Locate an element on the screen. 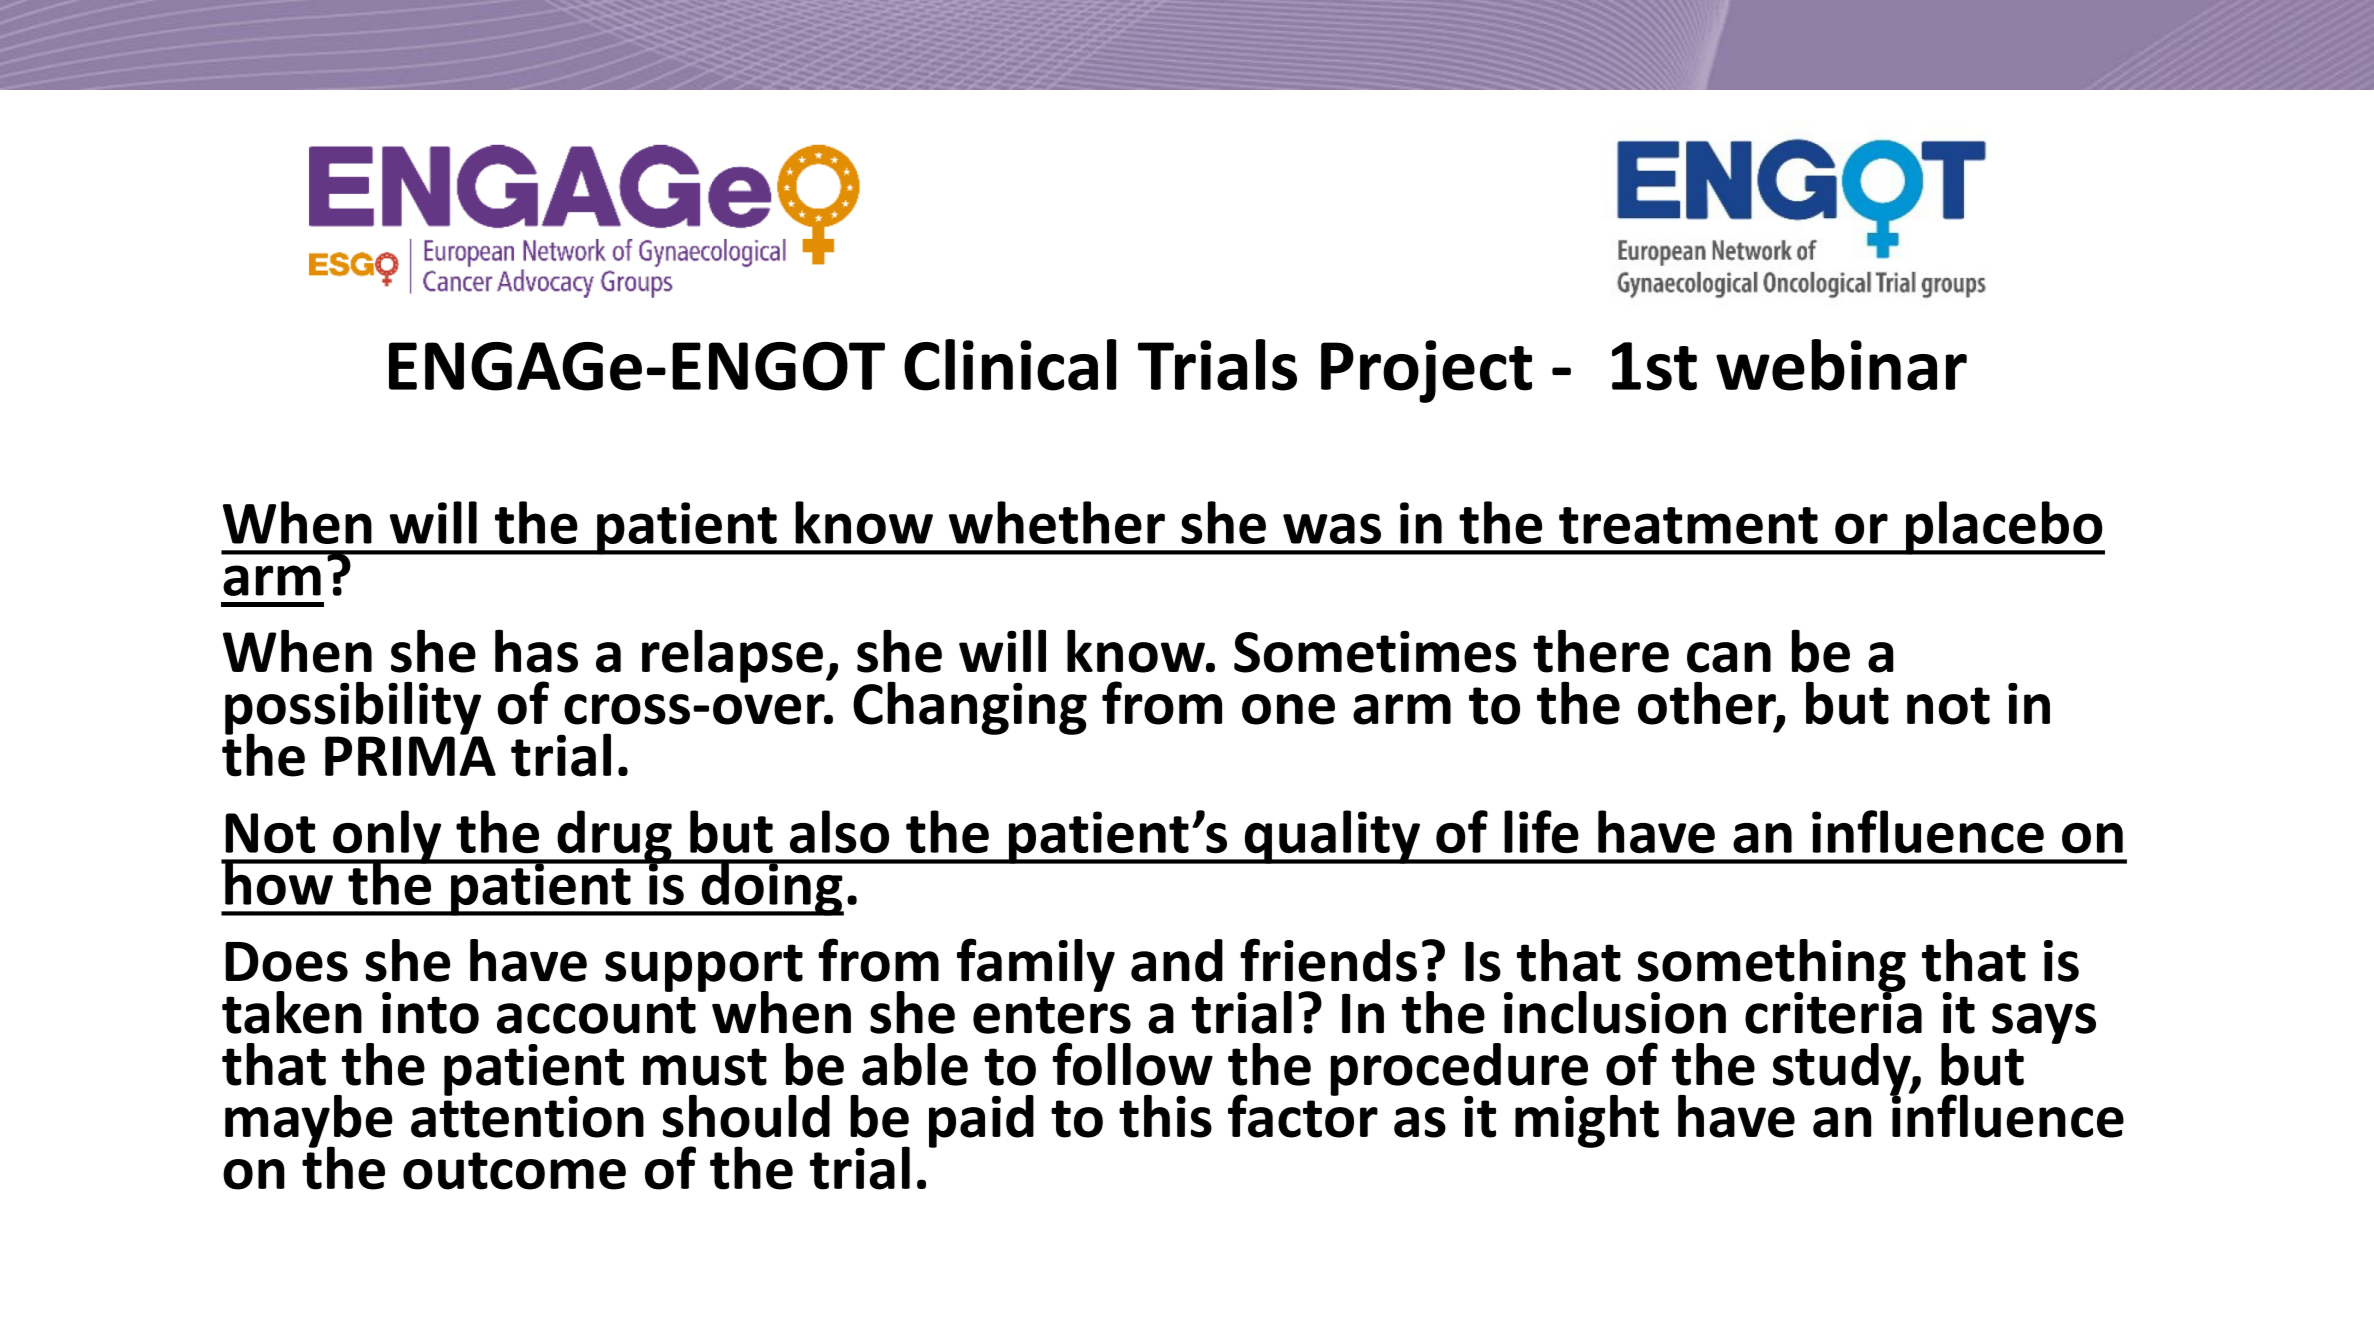 The height and width of the screenshot is (1335, 2374). webinar is located at coordinates (1841, 365).
